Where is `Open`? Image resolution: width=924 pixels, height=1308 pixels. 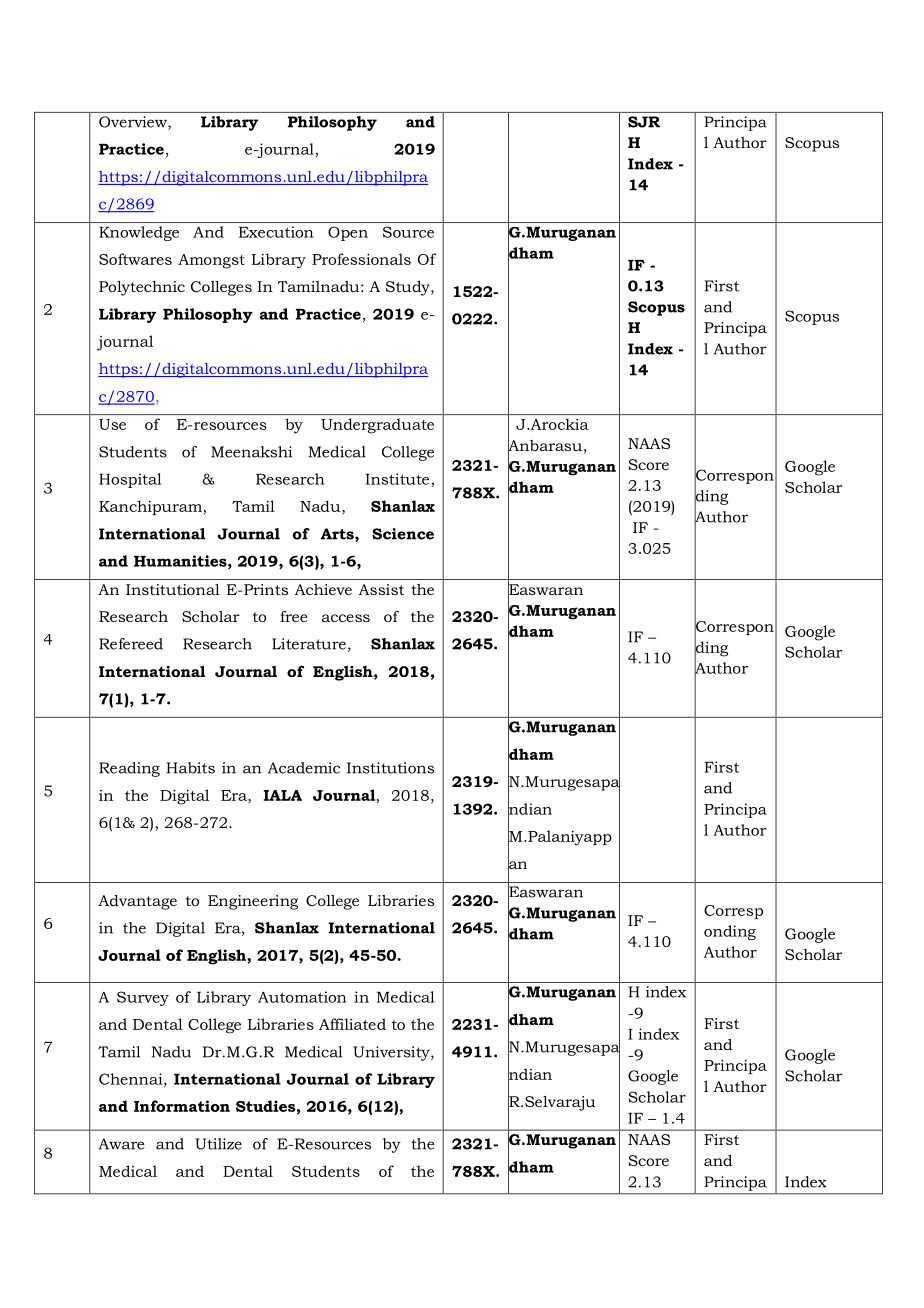
Open is located at coordinates (348, 233).
